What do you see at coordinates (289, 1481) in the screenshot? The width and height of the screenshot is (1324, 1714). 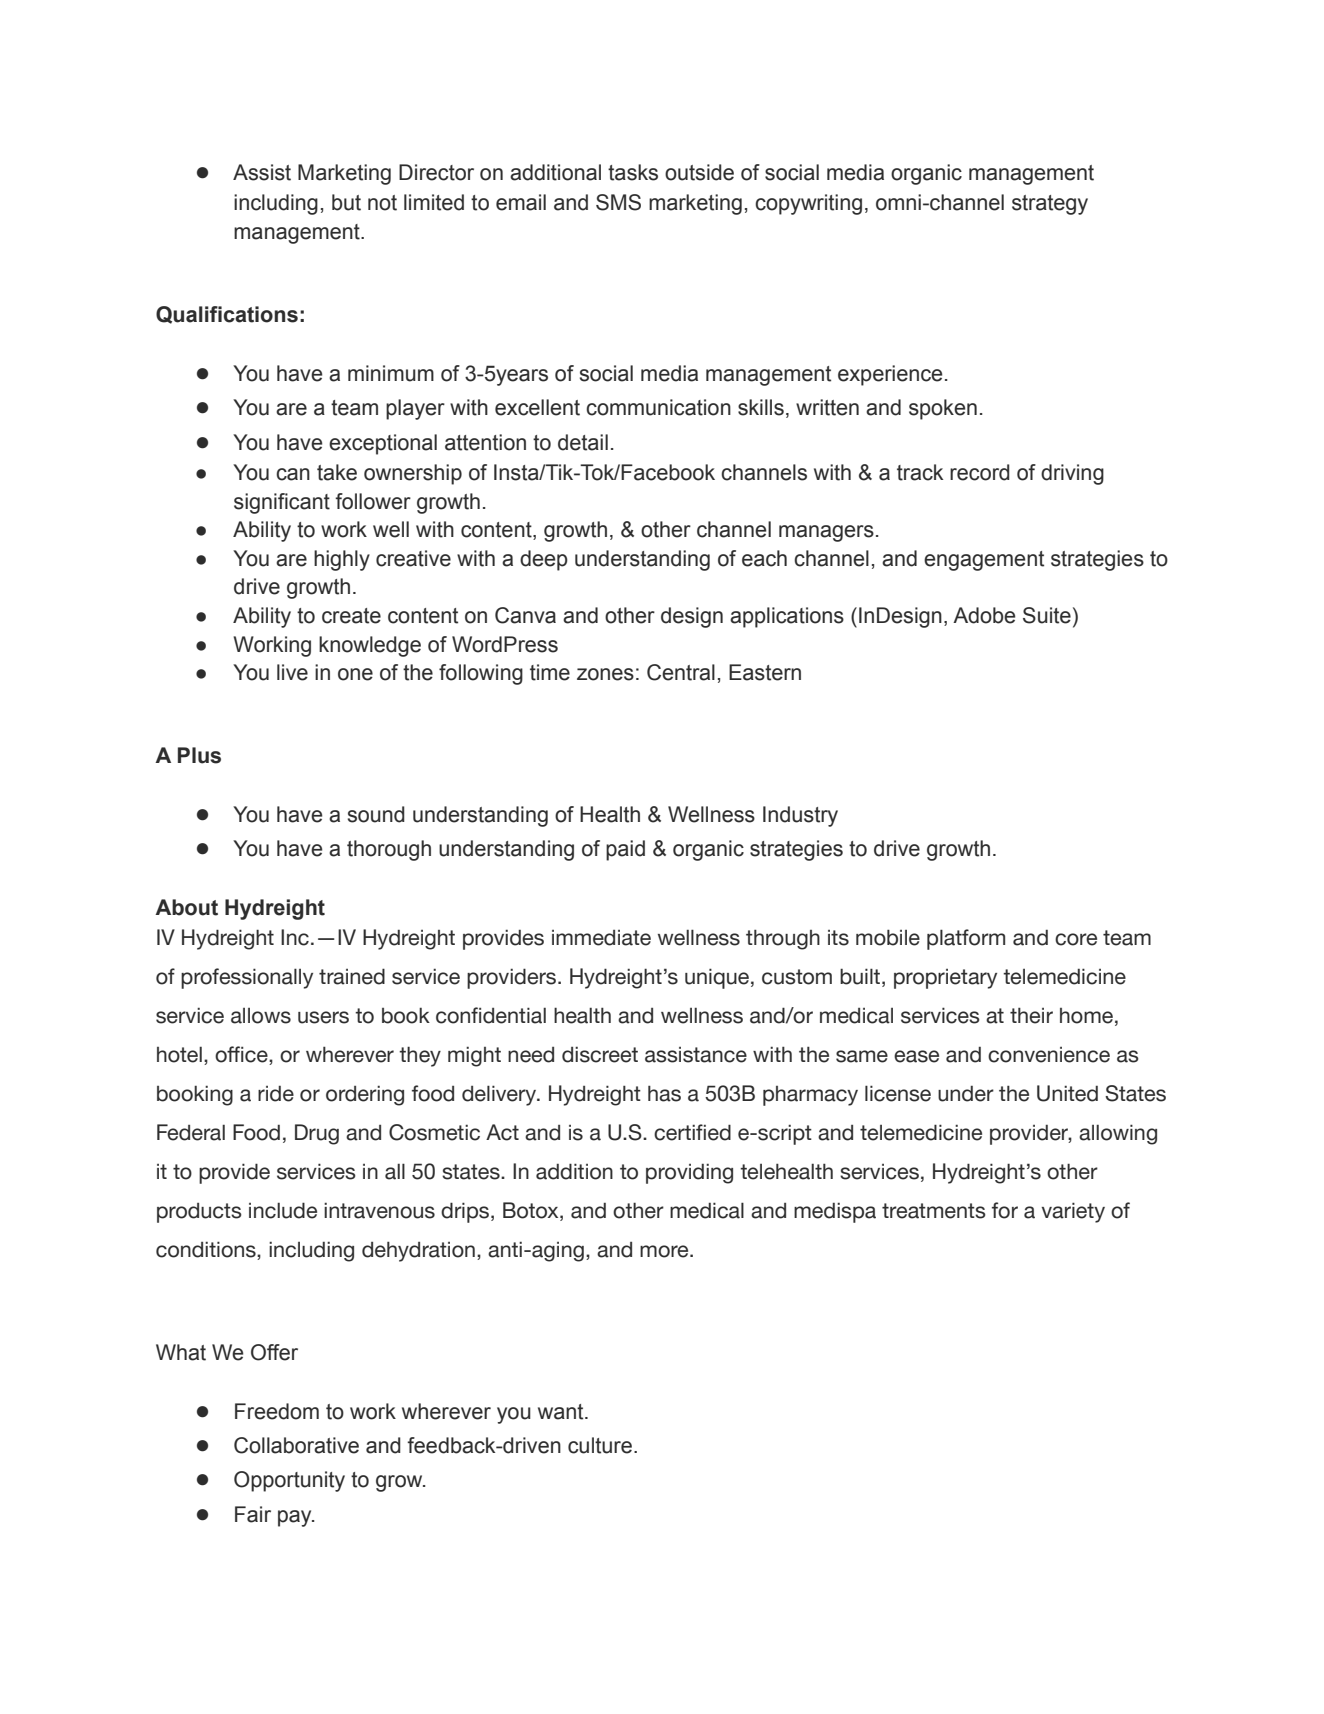 I see `Opportunity` at bounding box center [289, 1481].
